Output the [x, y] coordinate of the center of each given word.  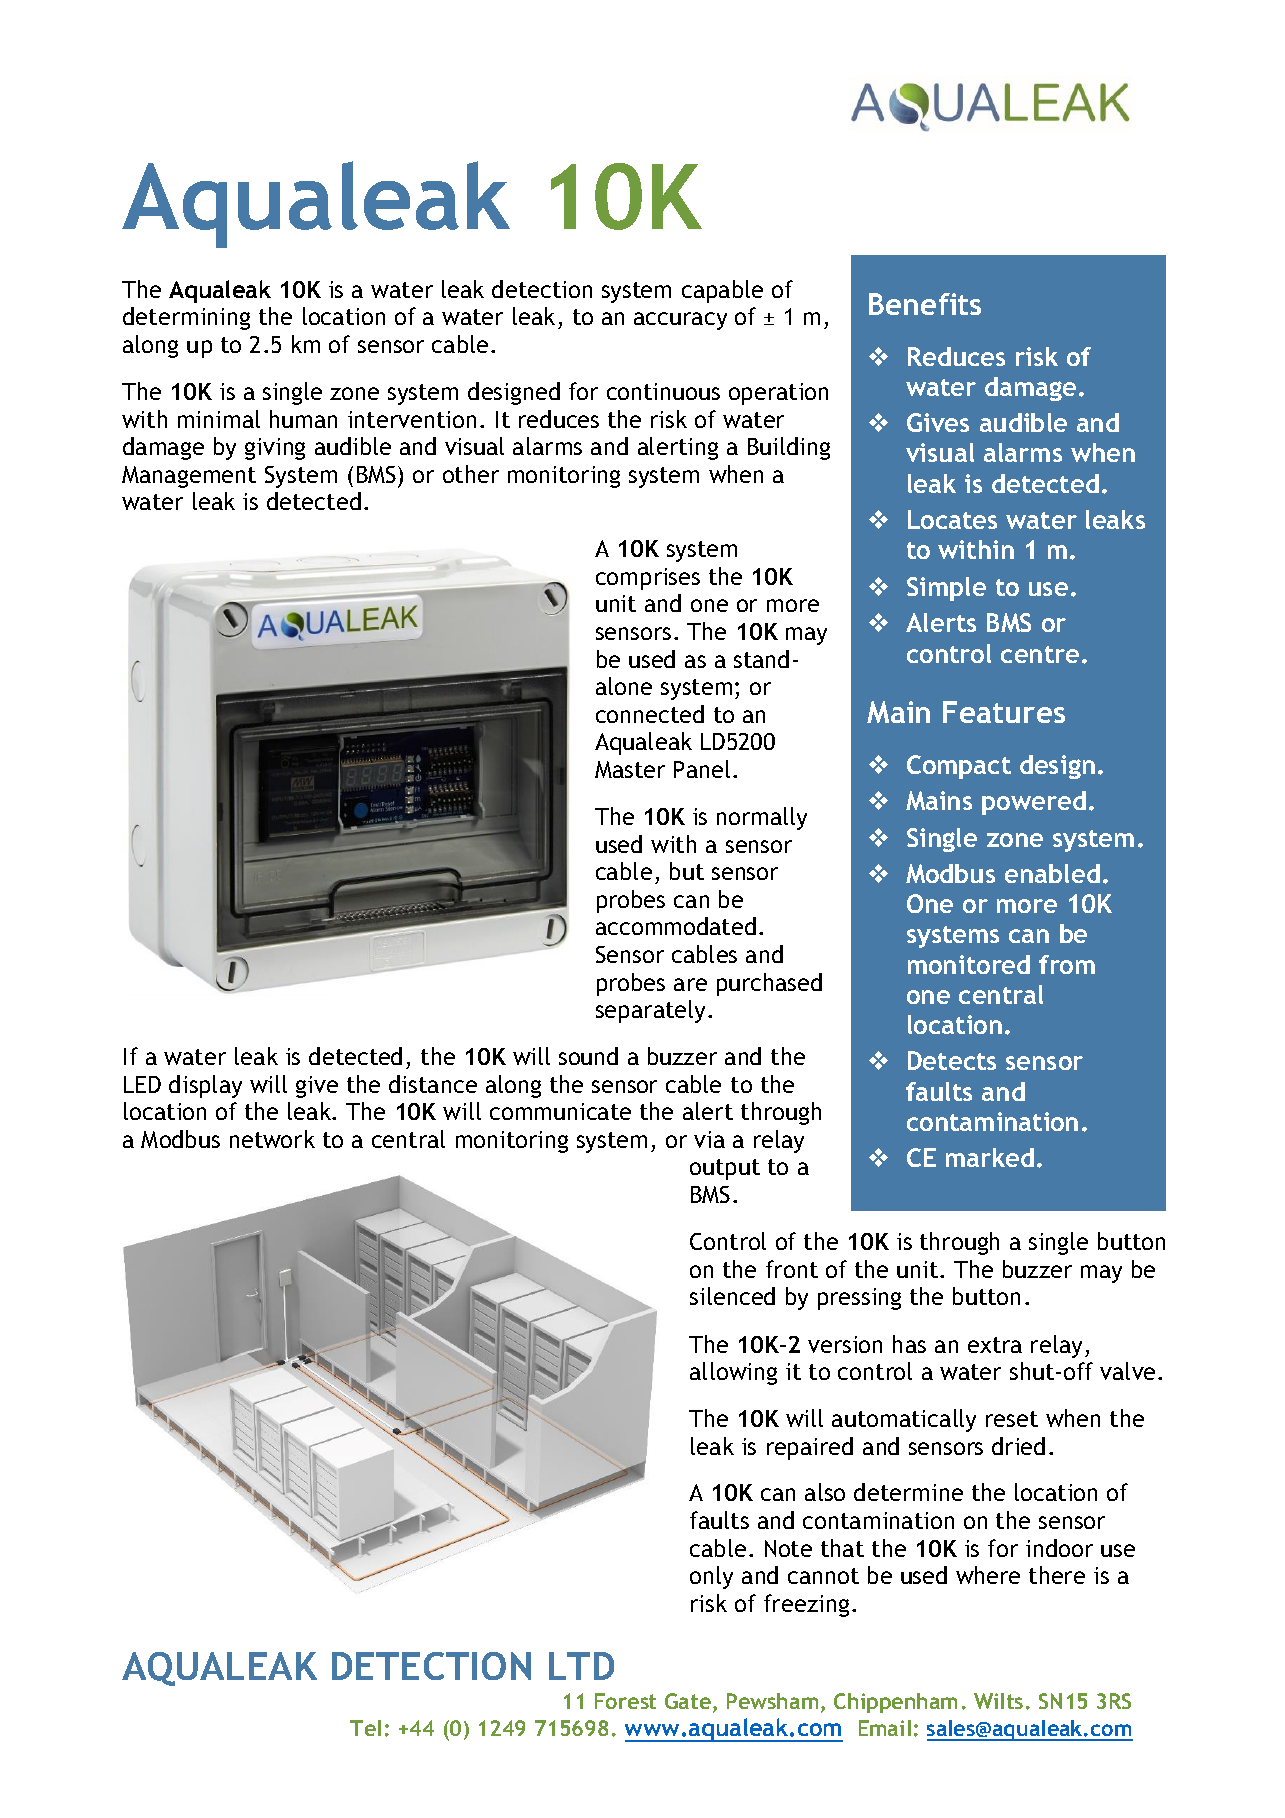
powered [1034, 803]
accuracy [680, 321]
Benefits [925, 304]
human [303, 419]
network [272, 1139]
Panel [702, 769]
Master [630, 769]
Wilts [998, 1701]
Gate [688, 1701]
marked [990, 1157]
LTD [581, 1666]
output [725, 1169]
